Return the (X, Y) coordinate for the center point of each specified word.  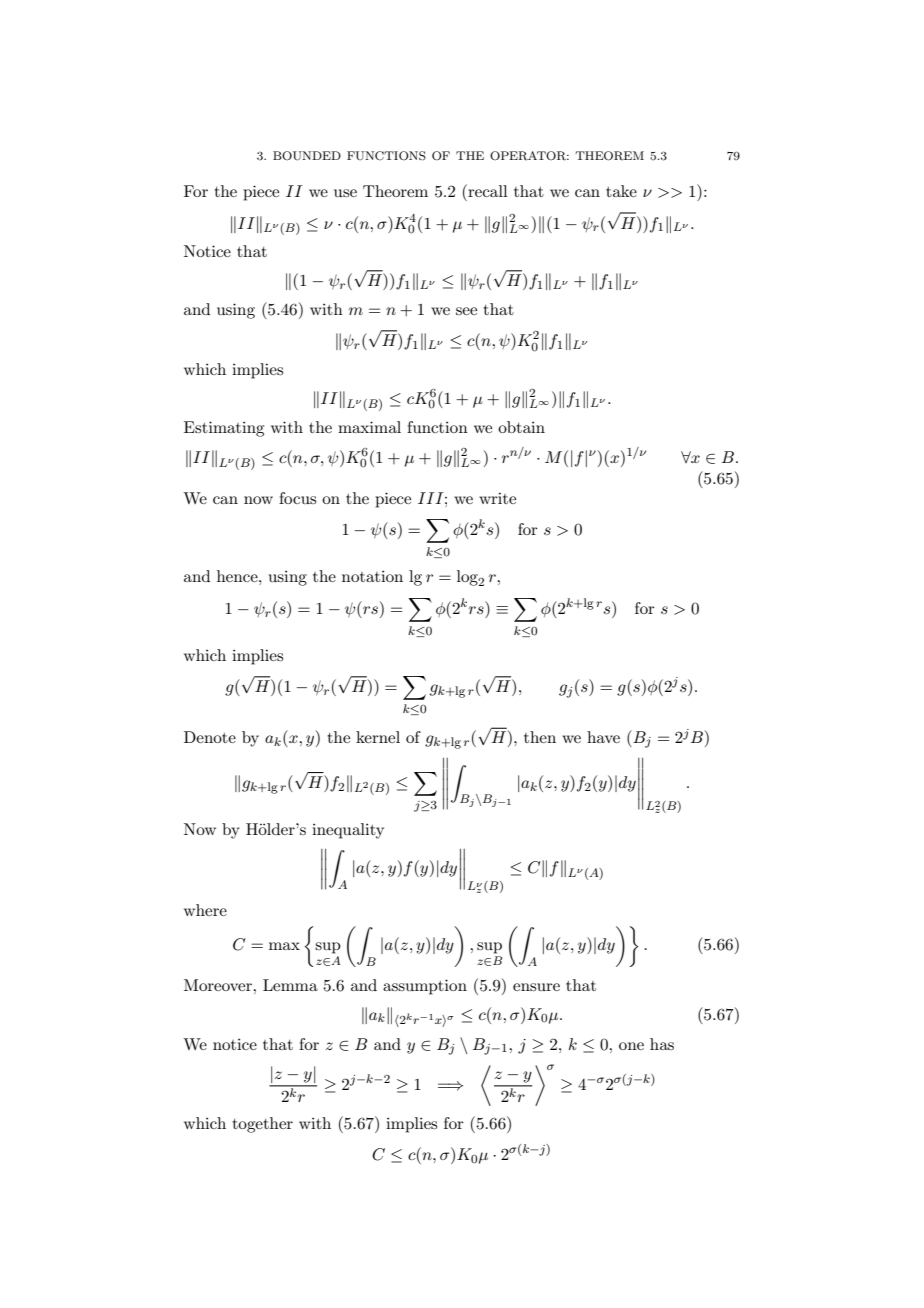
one (631, 1046)
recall (487, 190)
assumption (425, 987)
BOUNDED (307, 156)
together (263, 1125)
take (621, 191)
